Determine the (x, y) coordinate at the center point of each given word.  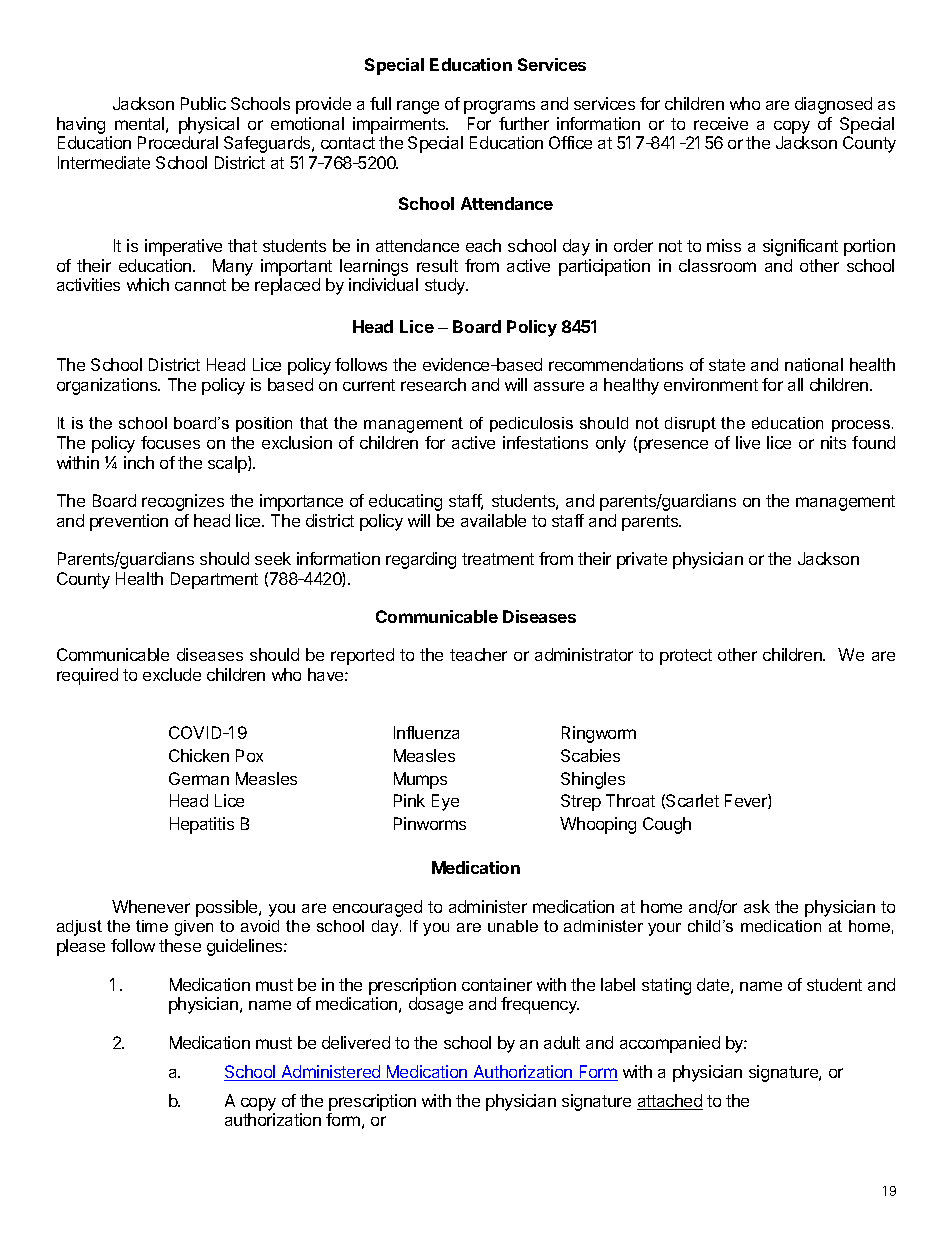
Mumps (420, 780)
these (180, 945)
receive (721, 123)
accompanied (670, 1044)
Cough (667, 825)
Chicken (199, 755)
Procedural (178, 142)
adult (562, 1042)
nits (833, 442)
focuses (170, 442)
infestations (545, 442)
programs (499, 107)
